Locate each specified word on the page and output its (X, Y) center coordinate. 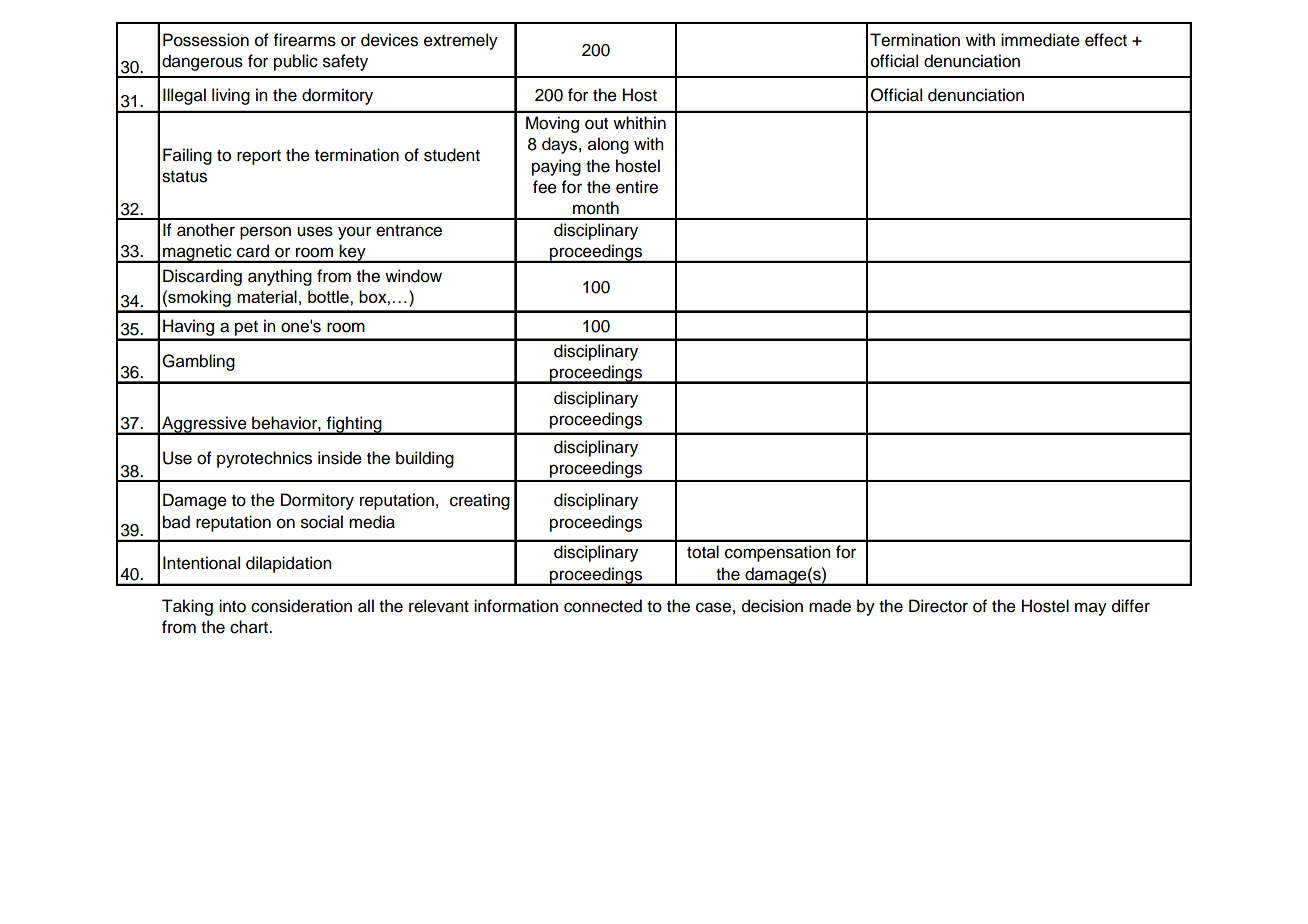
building (425, 459)
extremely (461, 41)
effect (1106, 40)
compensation (778, 553)
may (1091, 609)
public (296, 62)
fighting (354, 425)
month (596, 208)
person (265, 233)
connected (603, 606)
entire (637, 187)
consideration (301, 606)
